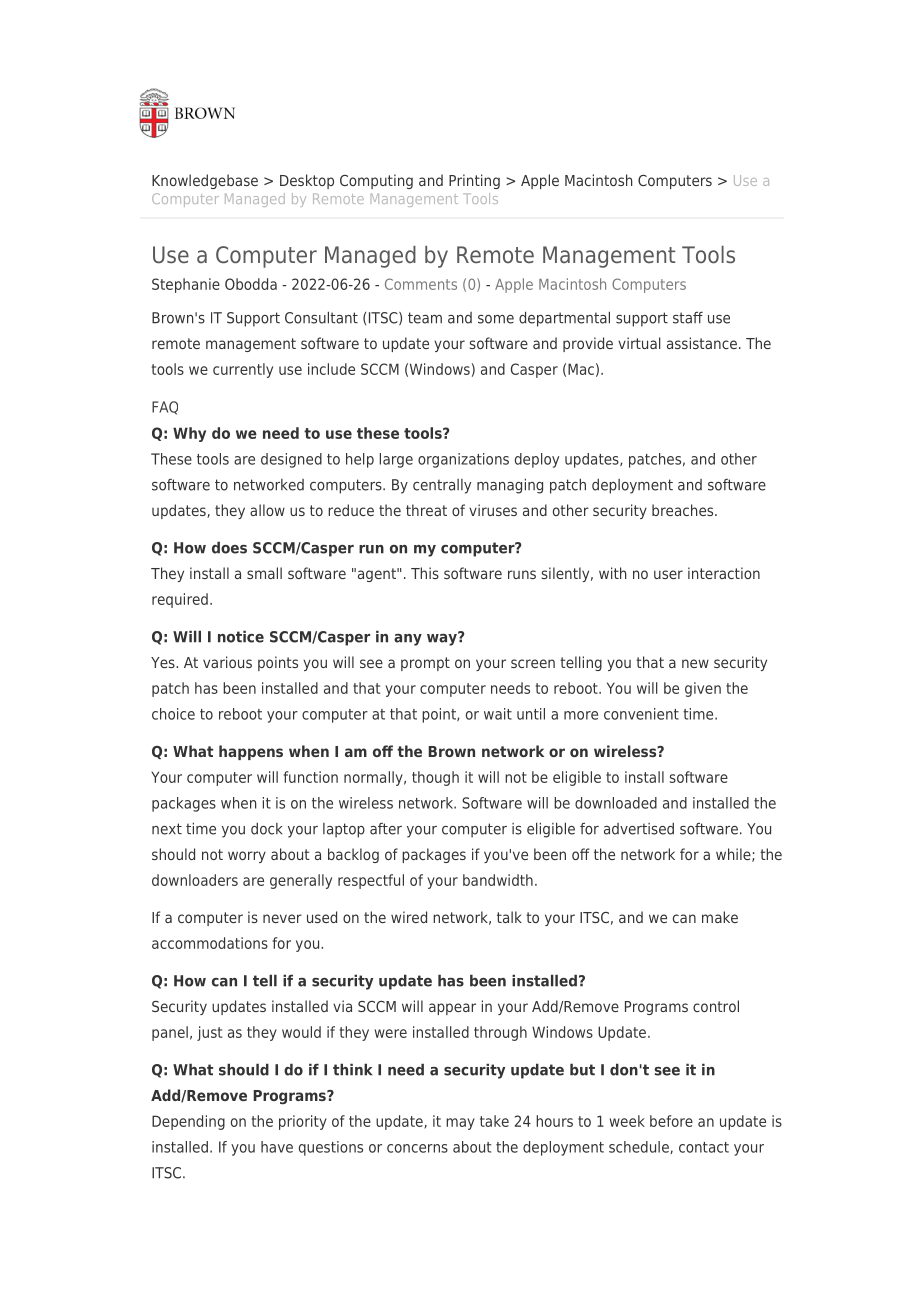 The height and width of the screenshot is (1308, 924). What do you see at coordinates (188, 1122) in the screenshot?
I see `Depending` at bounding box center [188, 1122].
